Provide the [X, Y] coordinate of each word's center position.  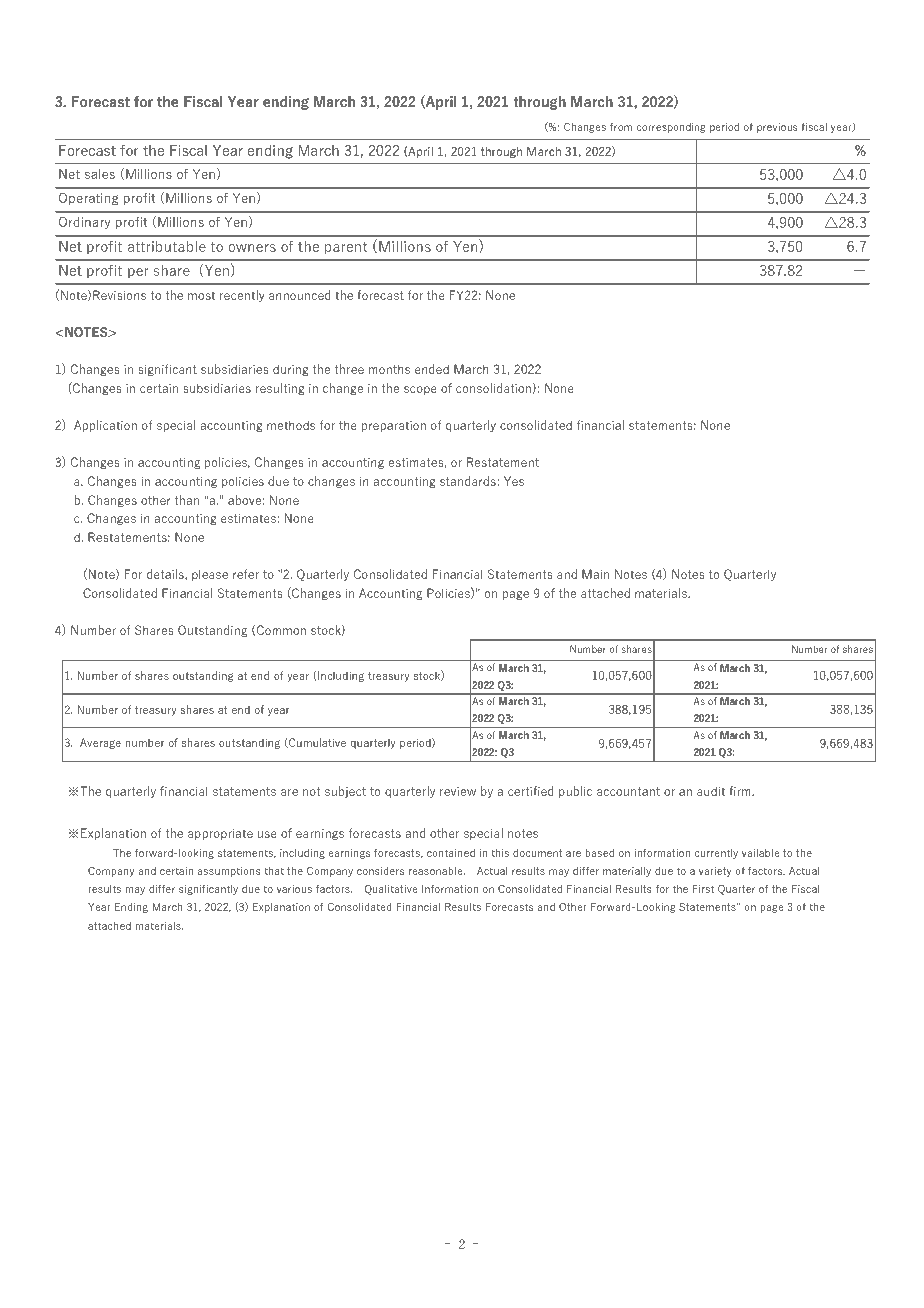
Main [595, 574]
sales [100, 174]
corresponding [671, 128]
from [621, 127]
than [187, 500]
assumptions [229, 872]
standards [469, 481]
